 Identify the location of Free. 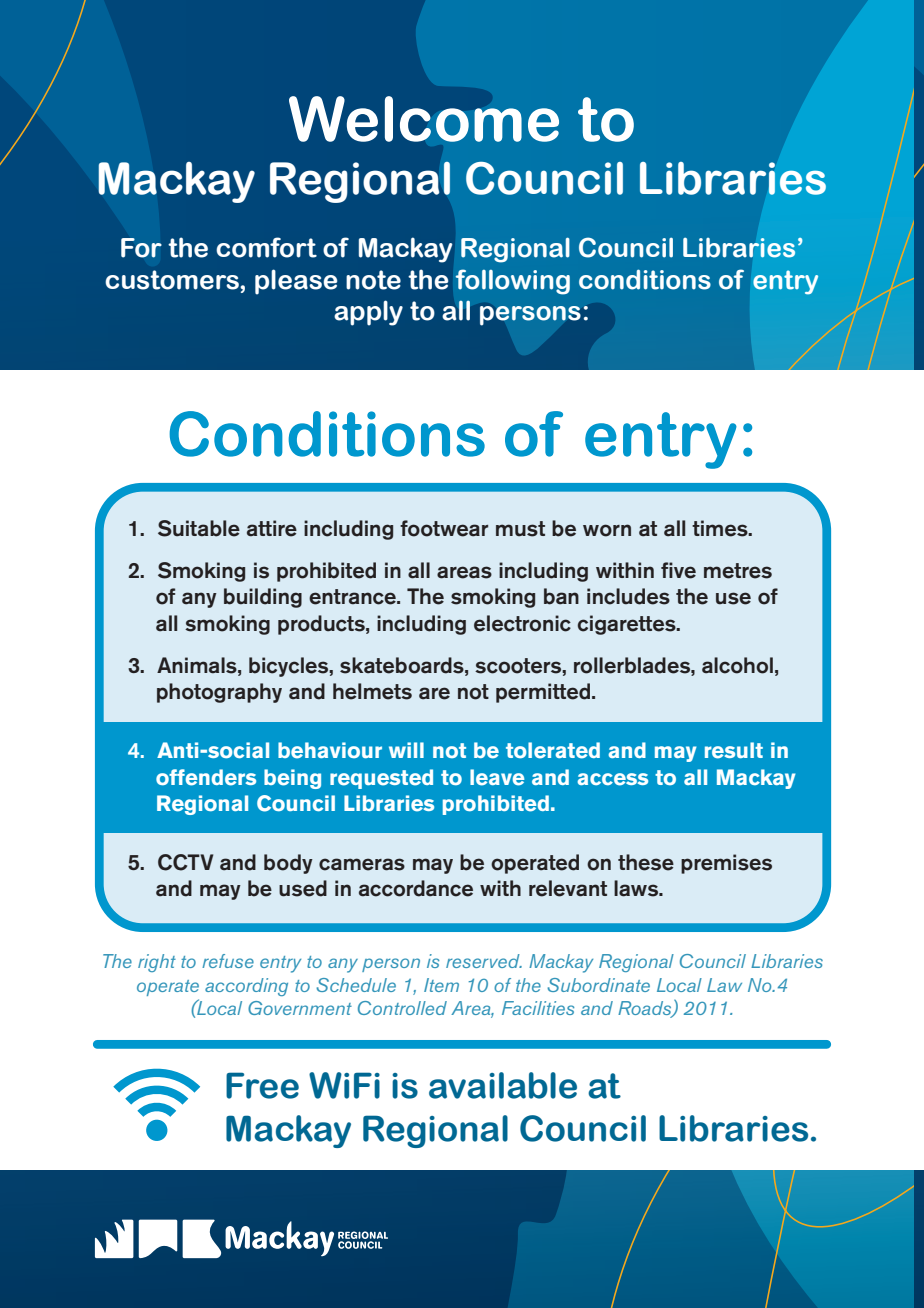
(262, 1085).
